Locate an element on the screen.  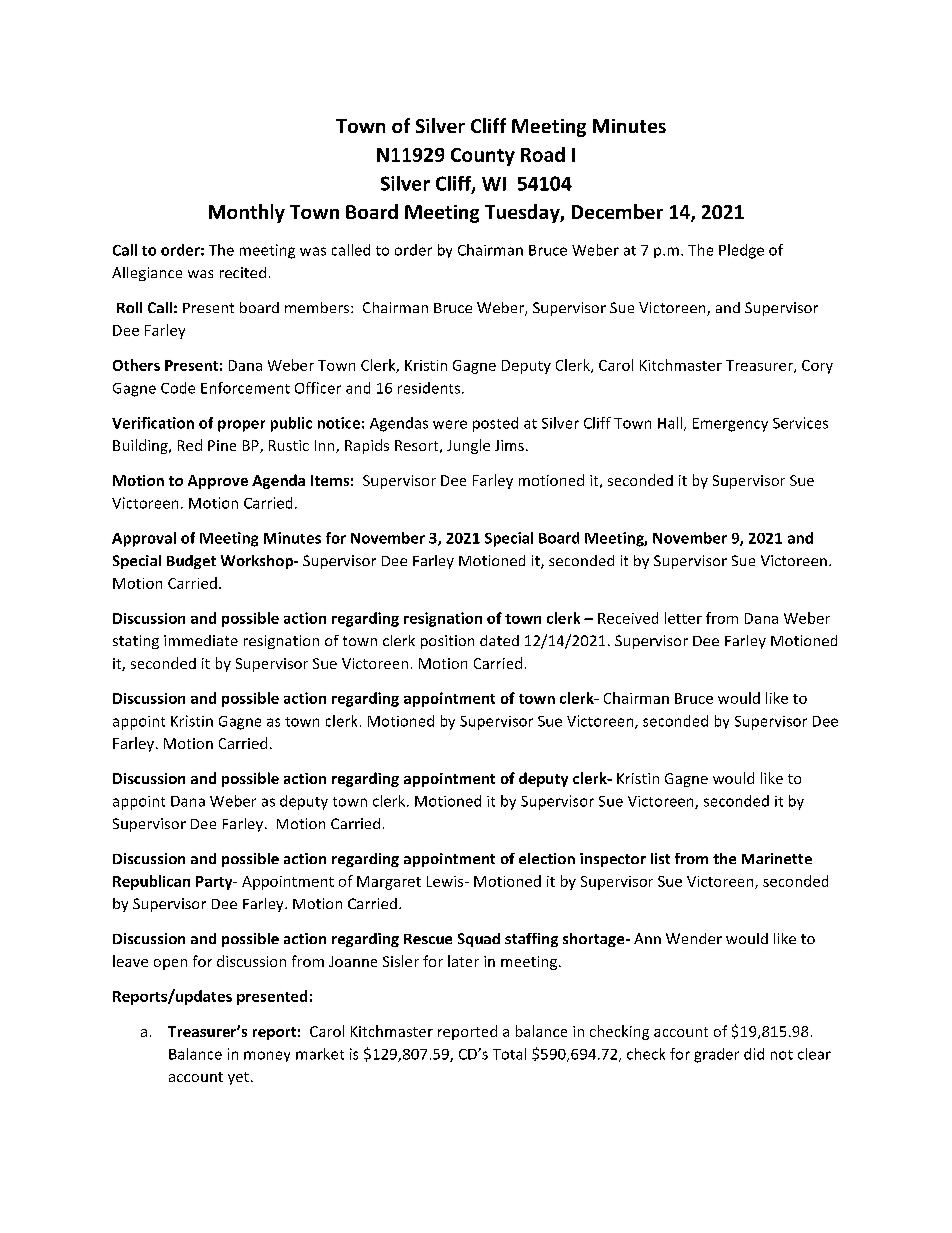
dated is located at coordinates (499, 640).
